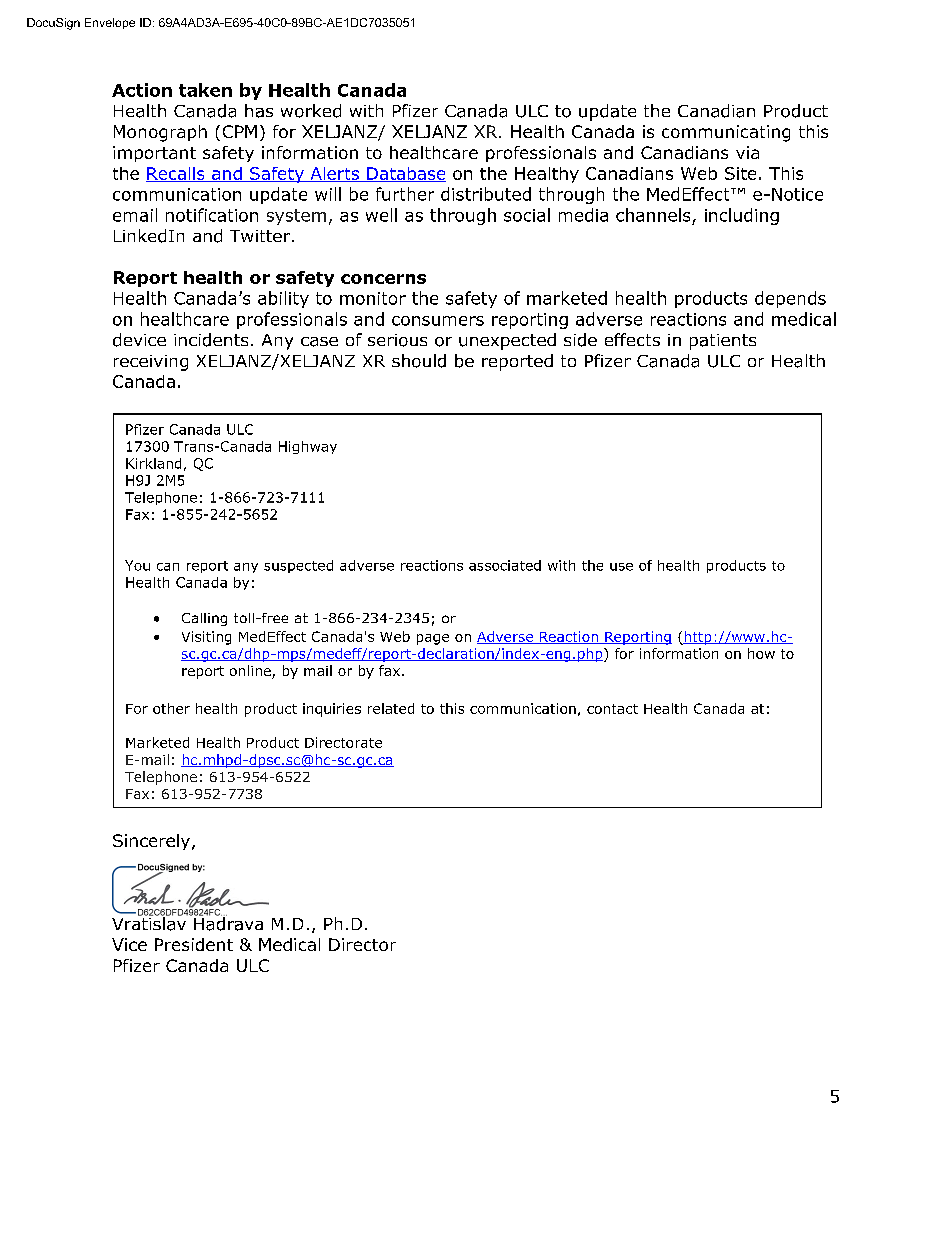  I want to click on how, so click(761, 653).
